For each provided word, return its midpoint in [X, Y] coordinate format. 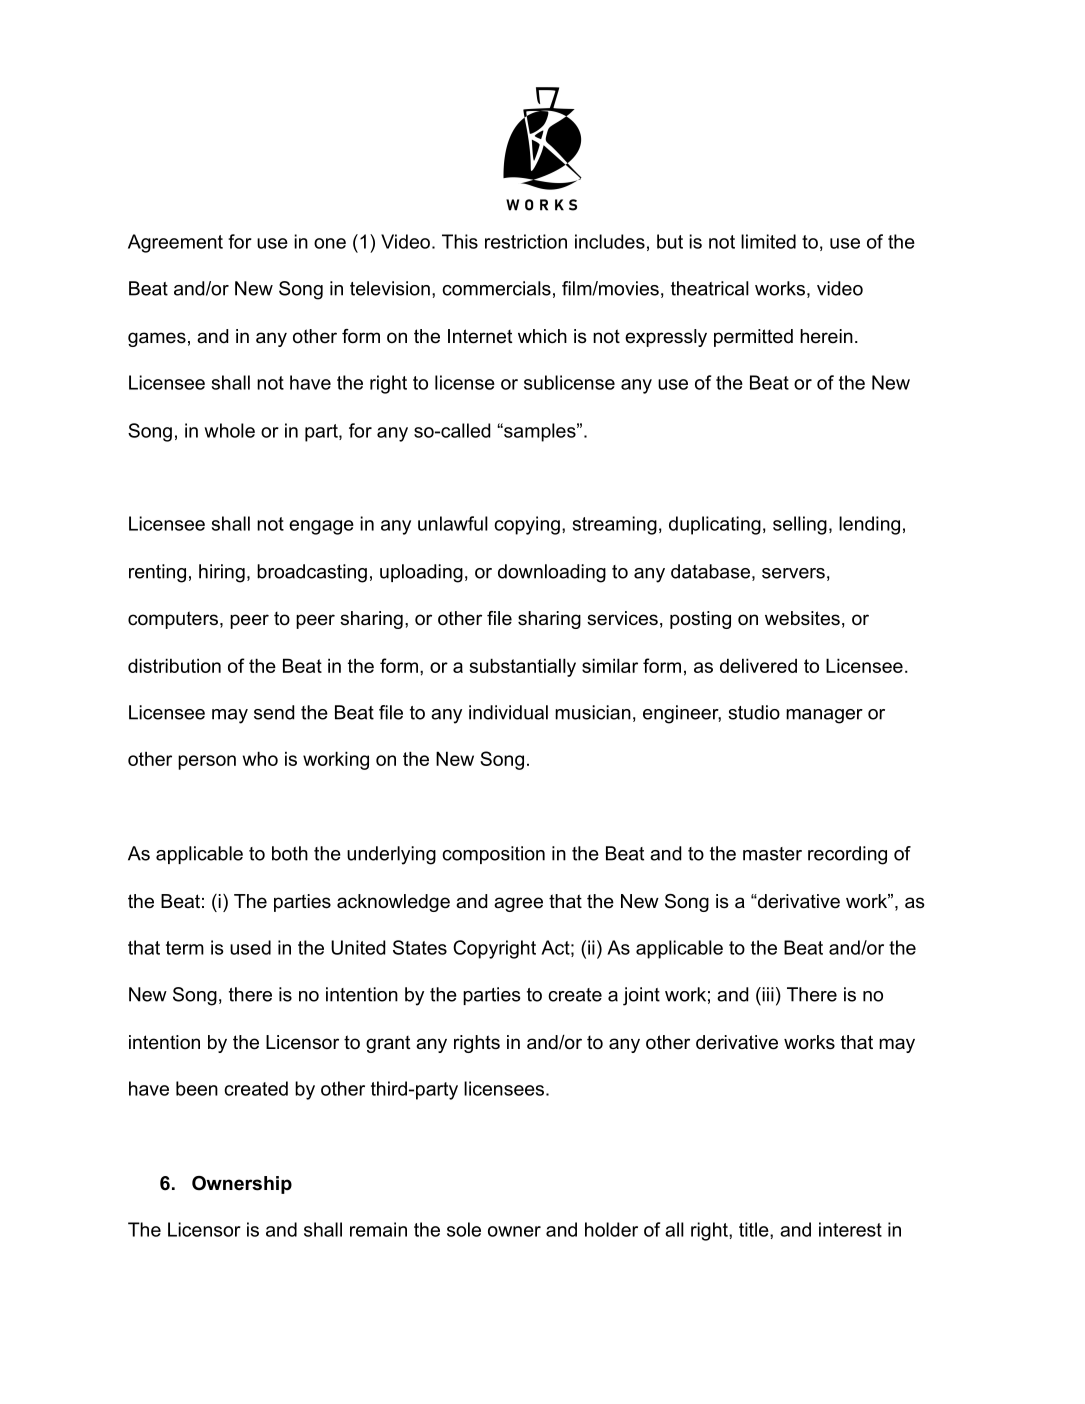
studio [754, 712]
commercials [496, 288]
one [330, 243]
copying [527, 525]
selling [800, 525]
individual [508, 712]
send [274, 712]
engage [321, 527]
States [420, 947]
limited [768, 241]
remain [378, 1229]
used [250, 947]
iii [767, 994]
